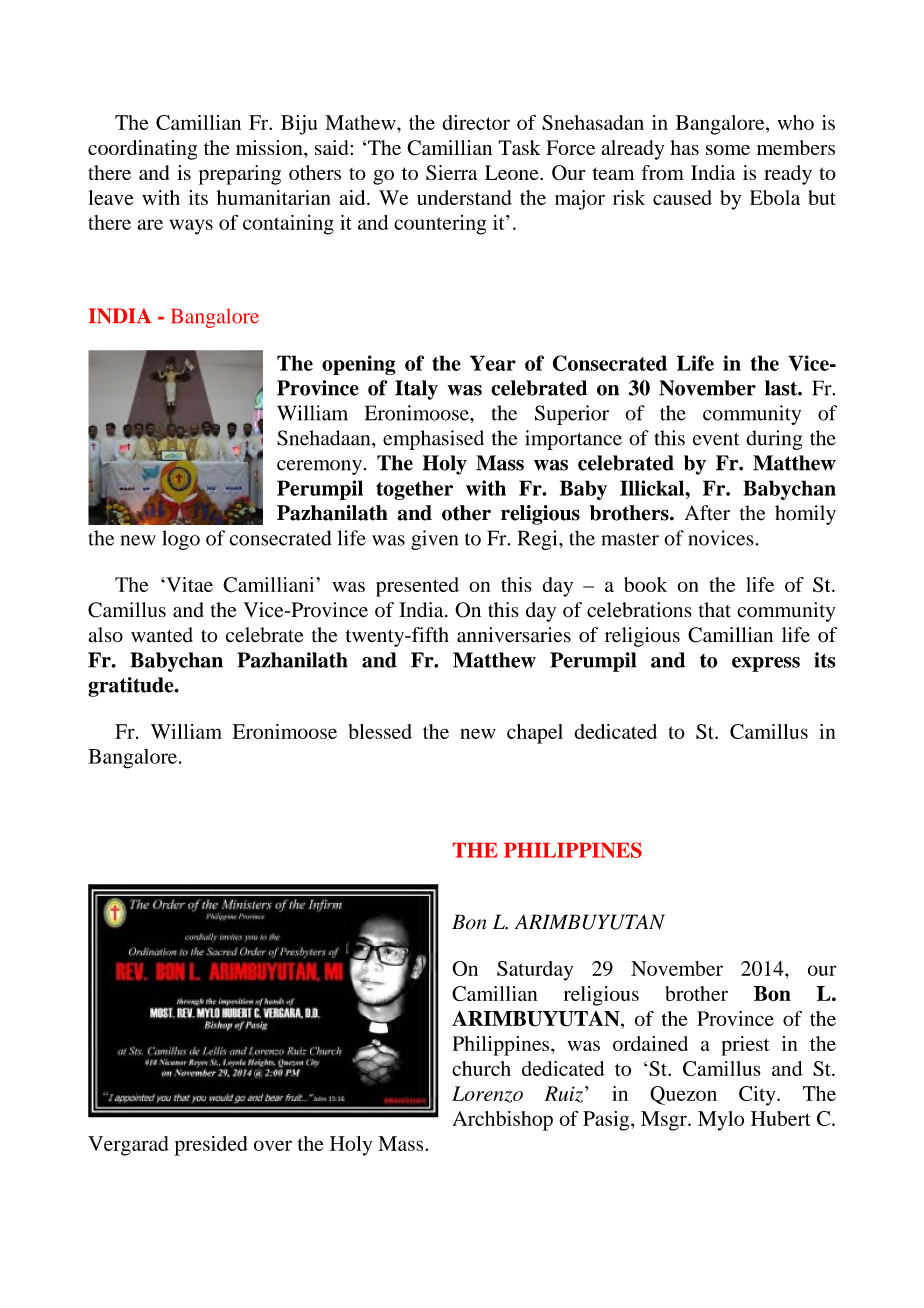 The height and width of the page is (1308, 924). What do you see at coordinates (716, 439) in the page?
I see `event` at bounding box center [716, 439].
